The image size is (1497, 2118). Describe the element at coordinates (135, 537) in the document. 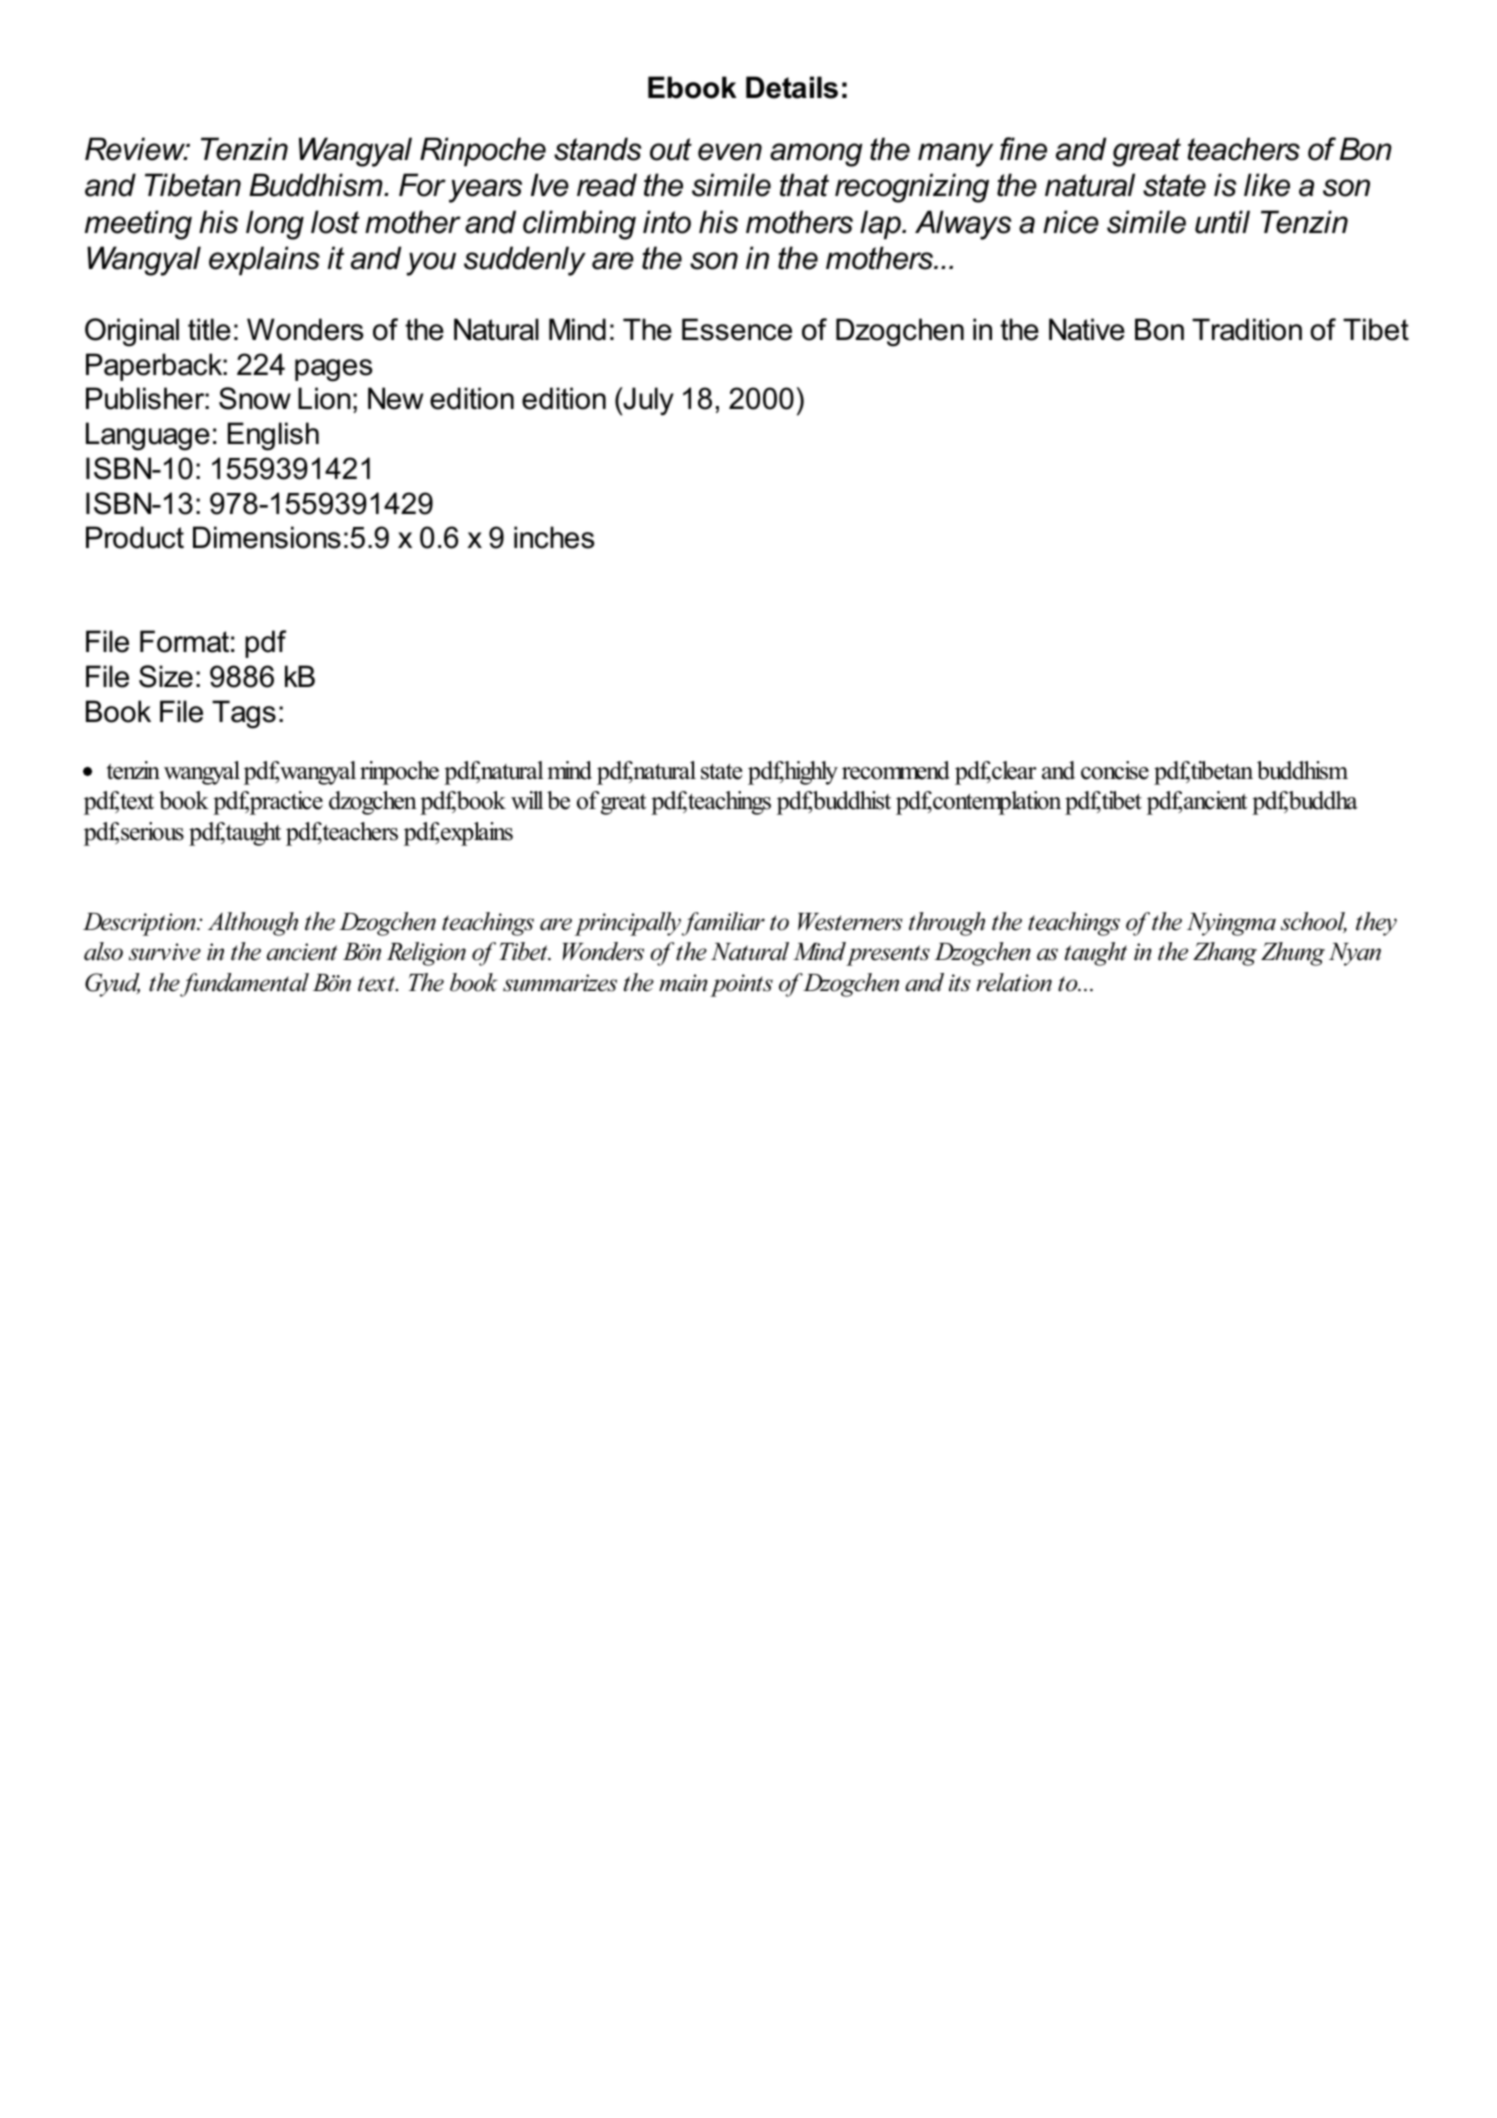

I see `Product` at that location.
